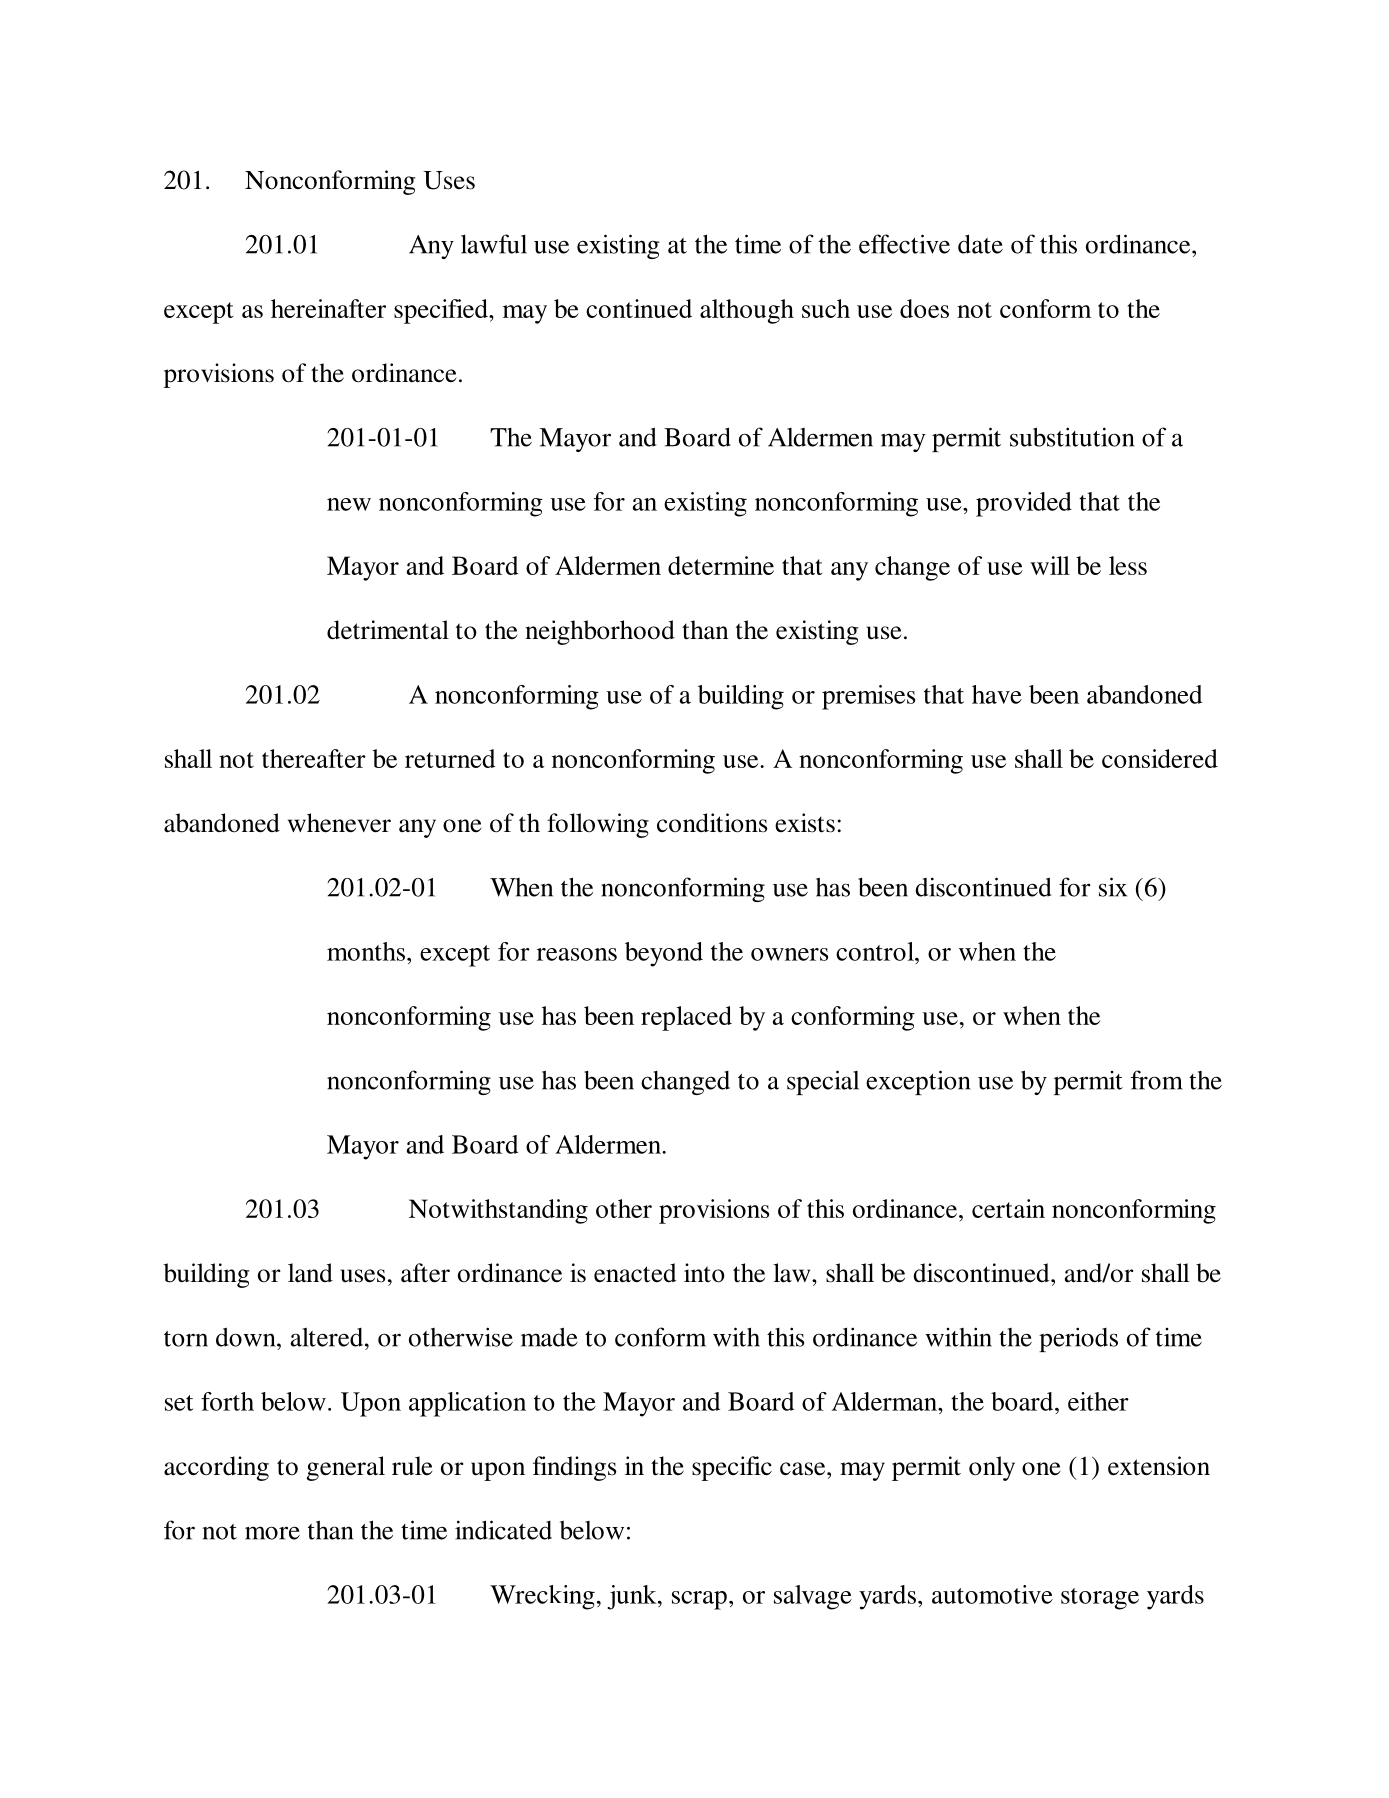  Describe the element at coordinates (992, 1594) in the screenshot. I see `automotive` at that location.
